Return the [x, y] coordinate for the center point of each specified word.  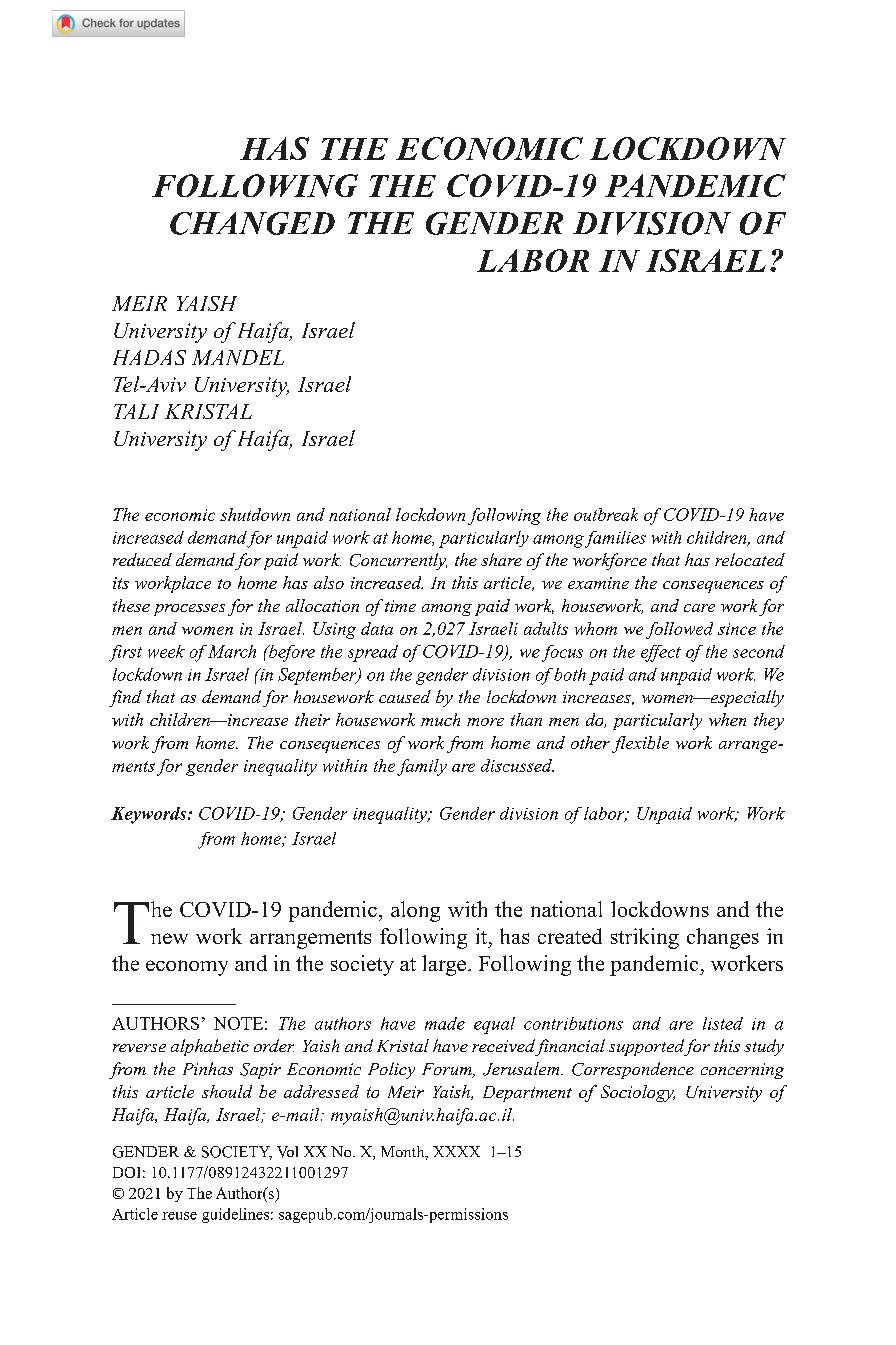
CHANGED [252, 223]
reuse [179, 1216]
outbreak [606, 514]
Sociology [638, 1093]
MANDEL [238, 357]
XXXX [456, 1151]
